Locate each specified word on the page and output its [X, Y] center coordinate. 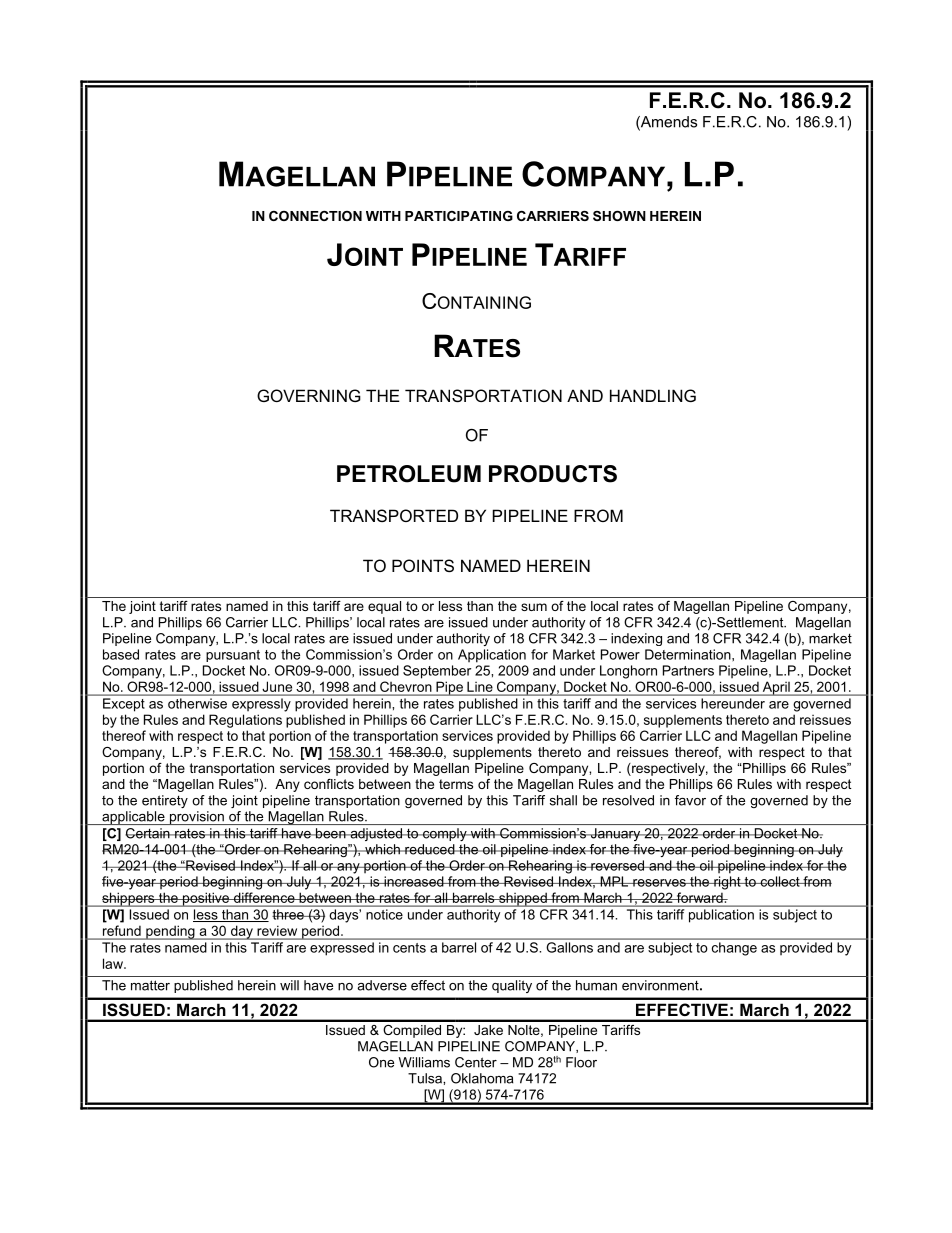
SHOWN [619, 216]
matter [150, 985]
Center [476, 1062]
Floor [581, 1062]
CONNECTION [315, 216]
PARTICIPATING [459, 216]
